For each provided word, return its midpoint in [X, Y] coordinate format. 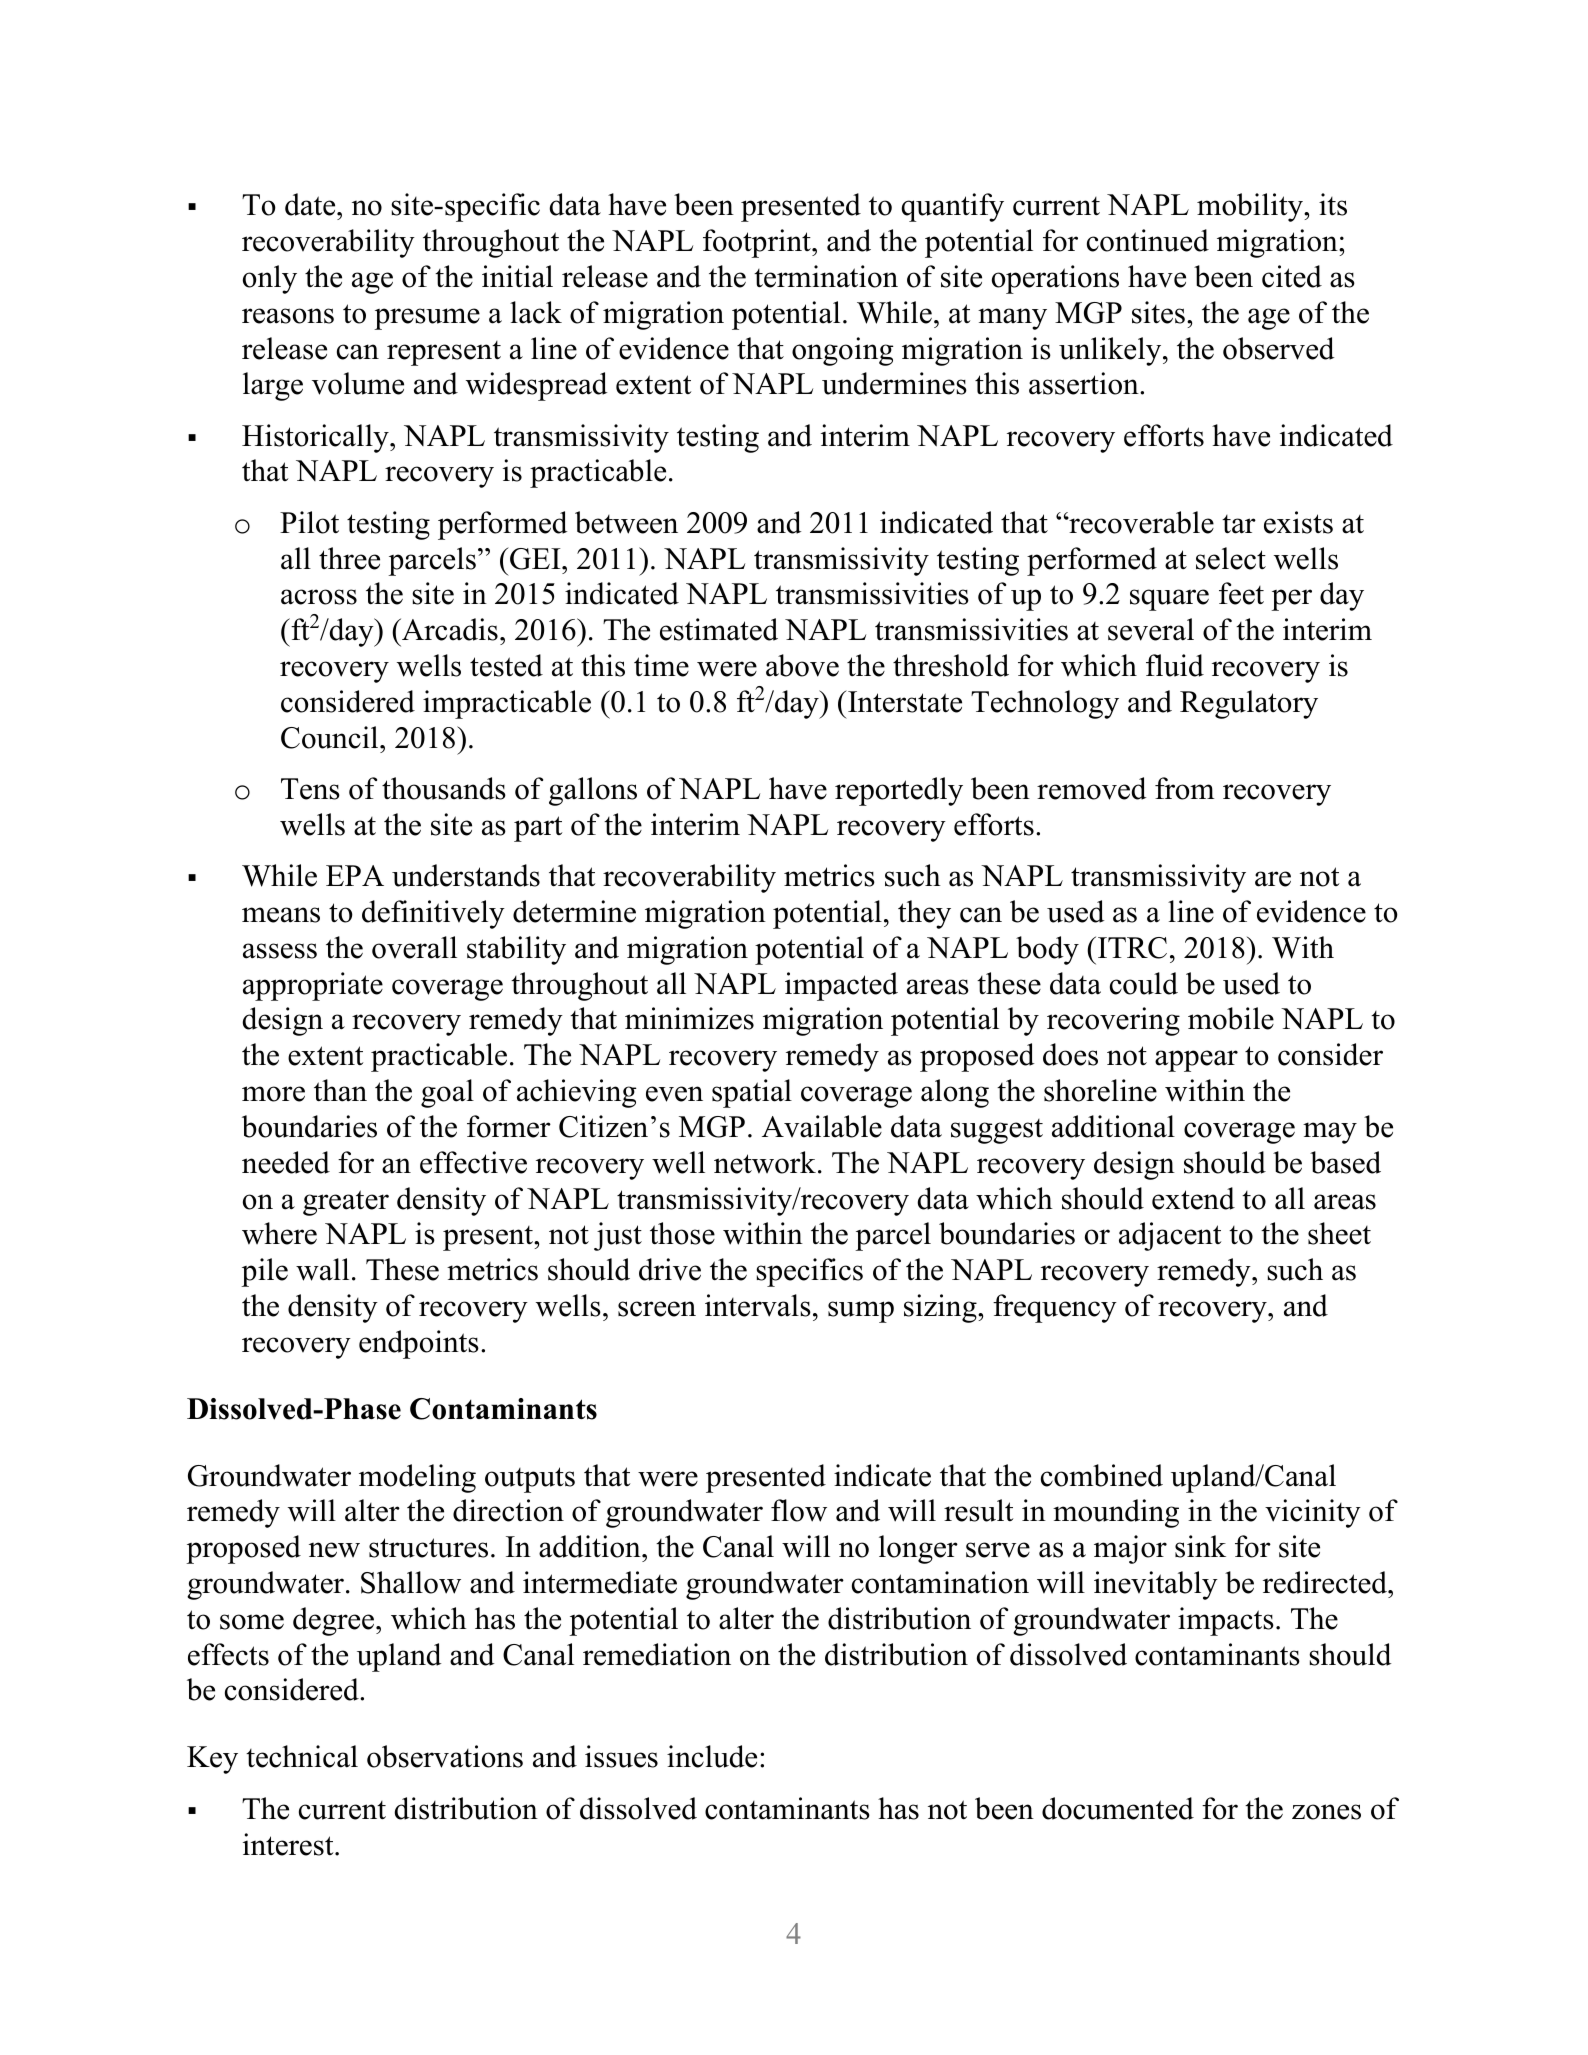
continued [1148, 240]
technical [302, 1756]
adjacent [1170, 1236]
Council [331, 737]
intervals [758, 1305]
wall [322, 1269]
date [311, 204]
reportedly [899, 791]
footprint [758, 243]
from [1185, 788]
